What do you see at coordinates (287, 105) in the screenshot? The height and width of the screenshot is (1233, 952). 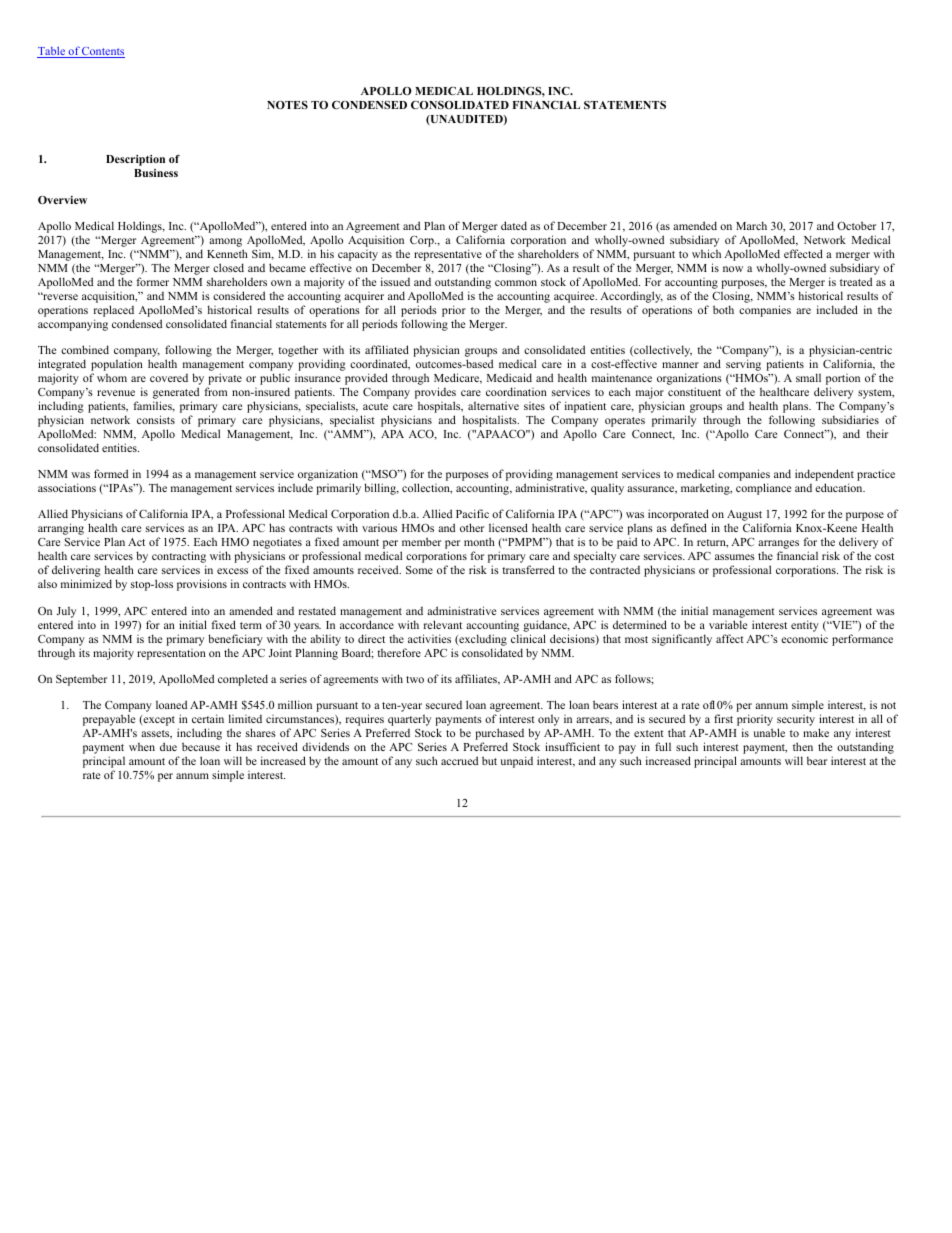 I see `NOTES` at bounding box center [287, 105].
